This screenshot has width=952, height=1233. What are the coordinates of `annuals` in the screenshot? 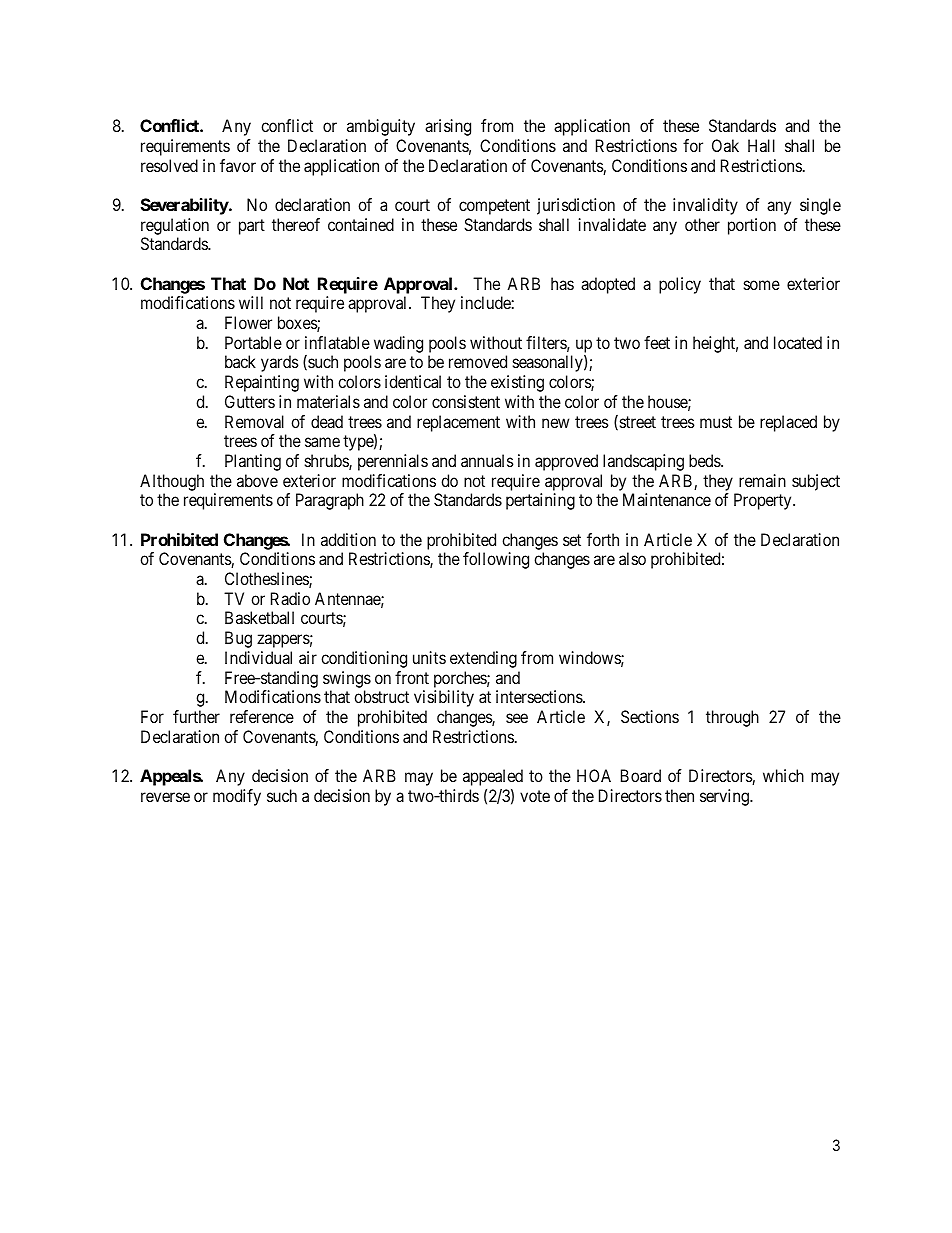 It's located at (487, 460).
